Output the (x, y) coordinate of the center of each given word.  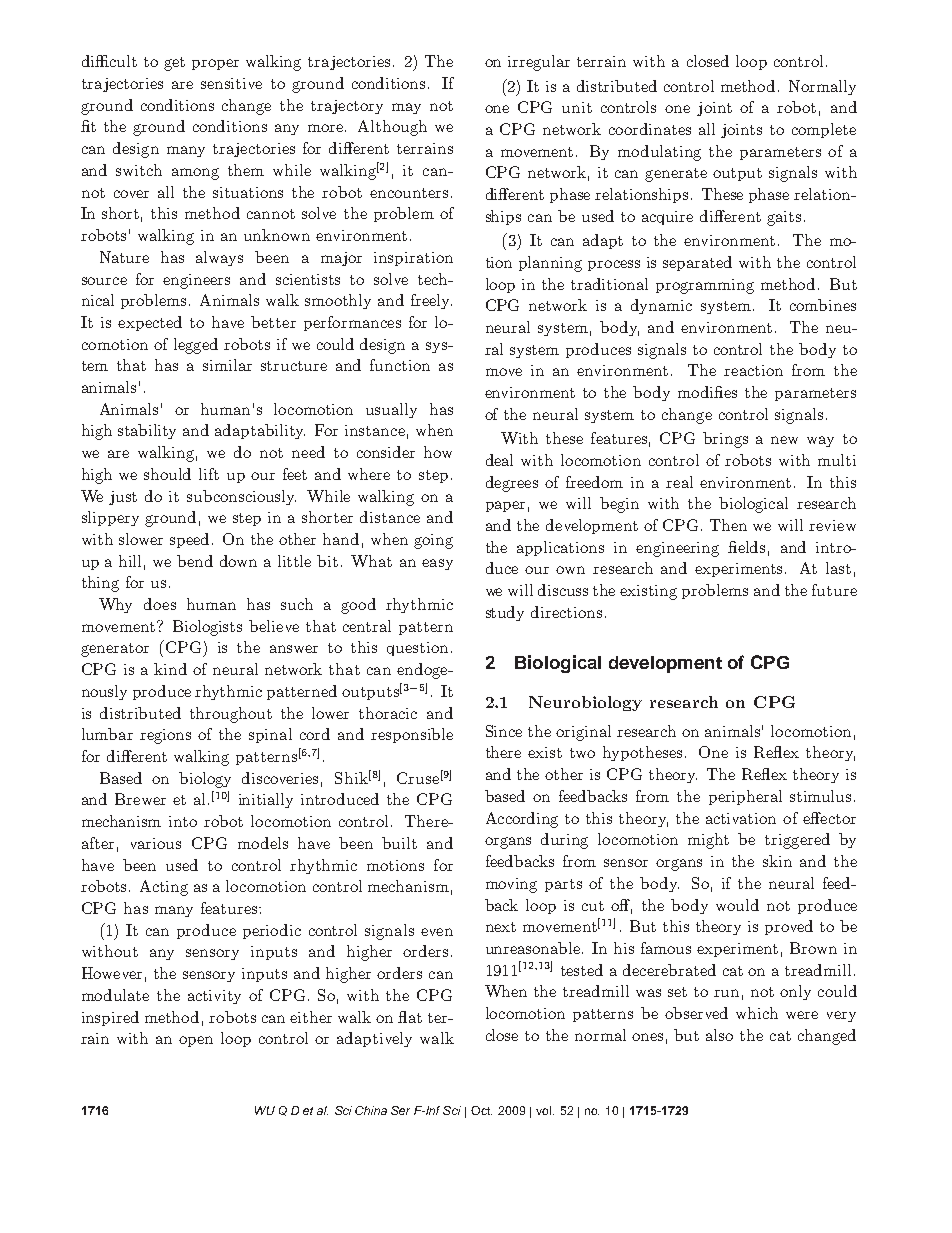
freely (431, 301)
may (406, 108)
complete (824, 130)
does (160, 604)
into (183, 821)
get (174, 64)
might (708, 841)
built (399, 843)
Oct (481, 1110)
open (196, 1041)
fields (746, 547)
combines (823, 305)
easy (437, 564)
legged (196, 346)
